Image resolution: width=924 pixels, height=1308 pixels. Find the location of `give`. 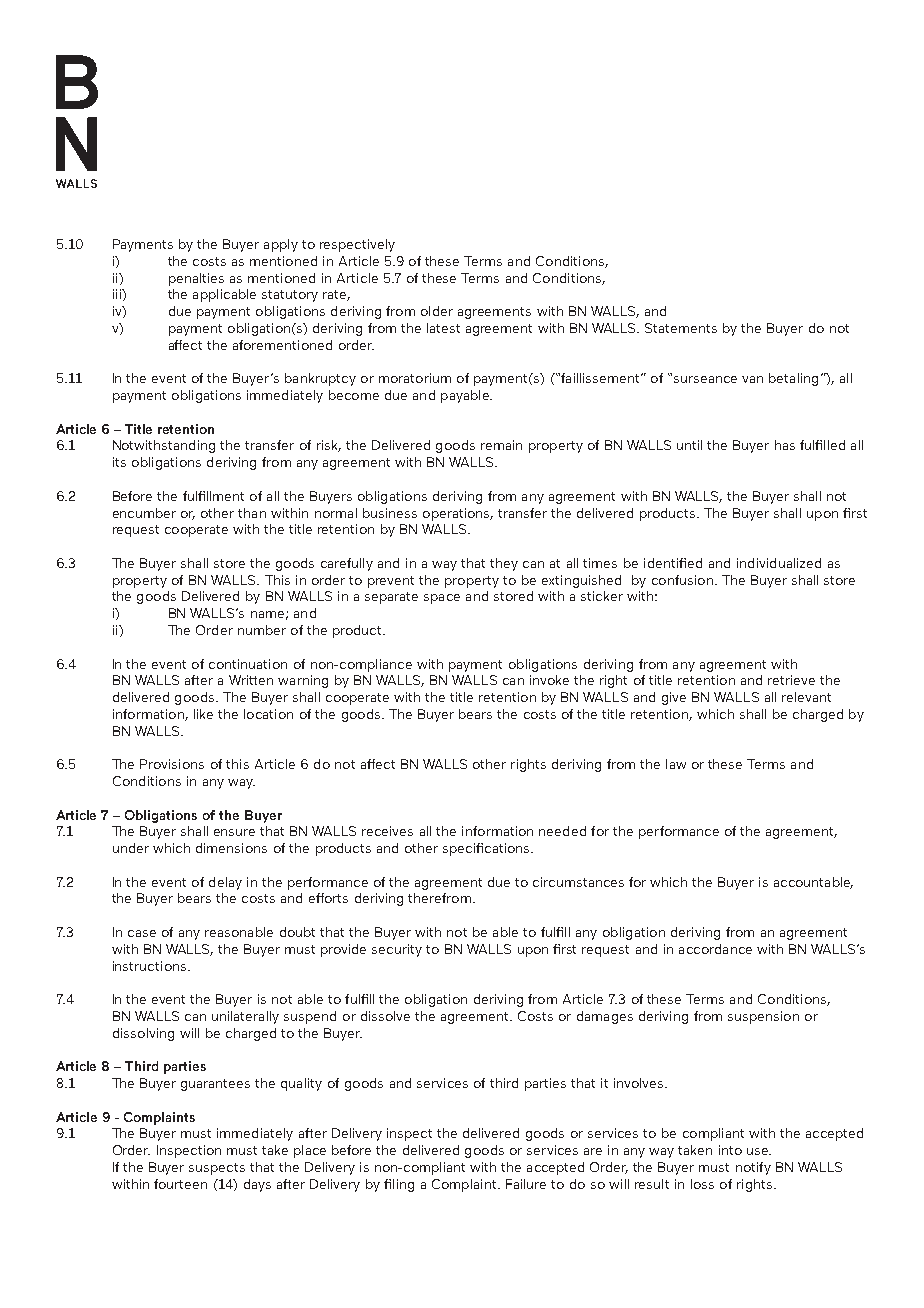

give is located at coordinates (674, 698).
